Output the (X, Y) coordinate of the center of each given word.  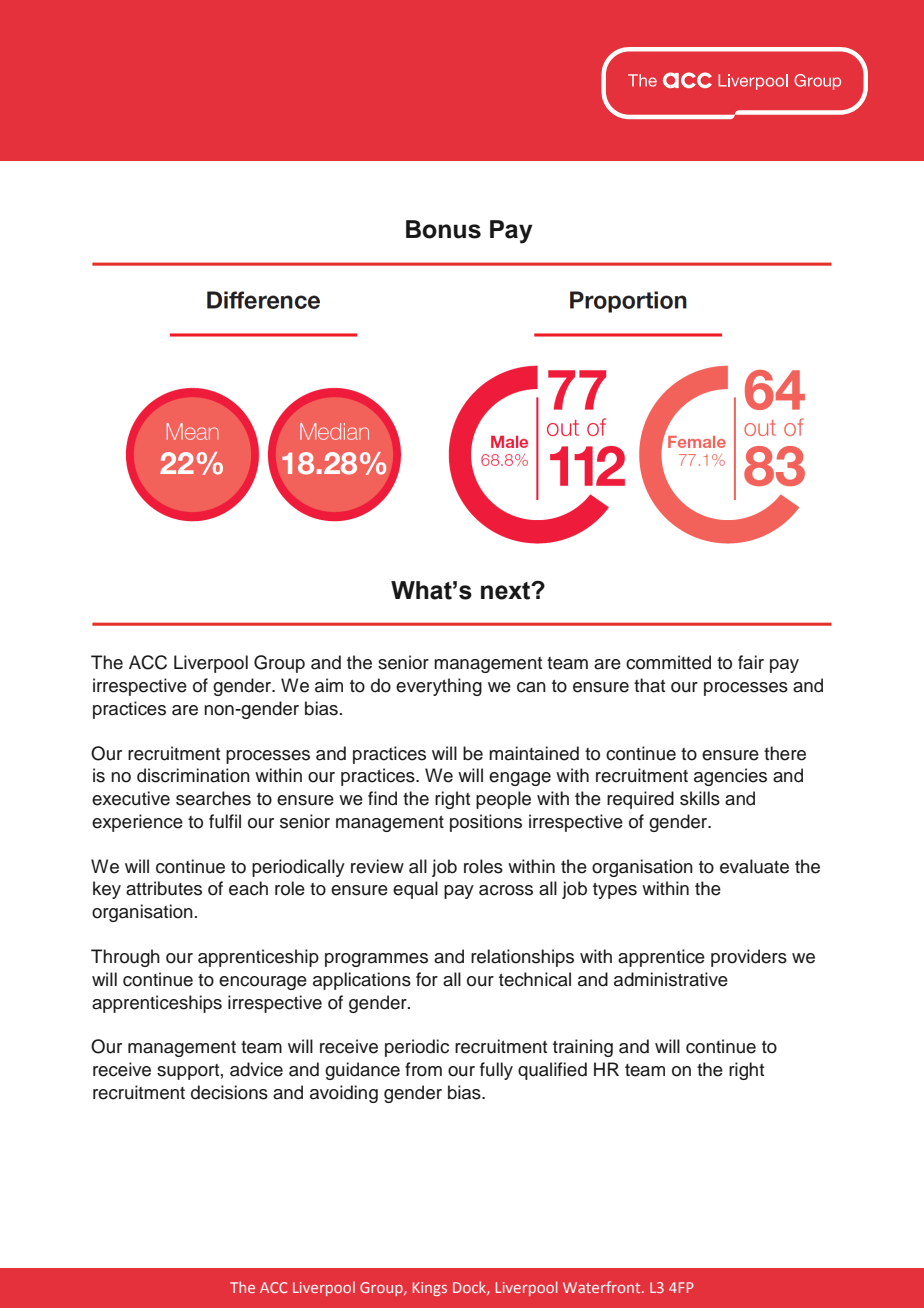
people (503, 800)
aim (329, 685)
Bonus (443, 229)
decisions (229, 1092)
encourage (263, 983)
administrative (671, 979)
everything (439, 687)
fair (751, 662)
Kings (430, 1289)
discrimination (193, 775)
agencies (730, 777)
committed (668, 662)
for (427, 979)
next (507, 591)
